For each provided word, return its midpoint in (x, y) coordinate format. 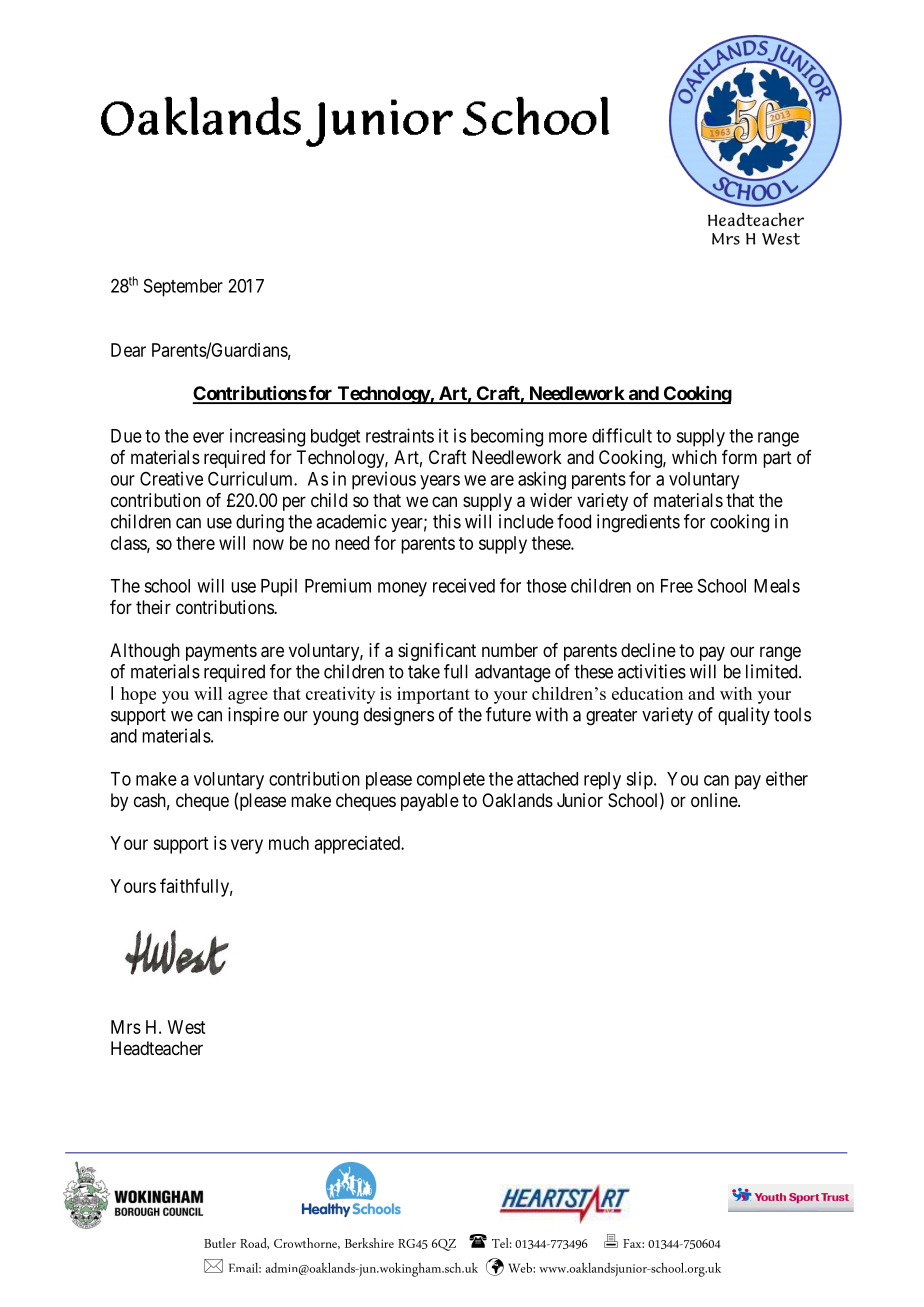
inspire (253, 716)
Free (677, 586)
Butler (220, 1243)
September (183, 288)
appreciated (358, 845)
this (447, 521)
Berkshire (369, 1243)
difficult (622, 435)
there (195, 543)
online (715, 800)
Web (521, 1268)
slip (640, 780)
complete (451, 781)
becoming (507, 437)
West (186, 1027)
